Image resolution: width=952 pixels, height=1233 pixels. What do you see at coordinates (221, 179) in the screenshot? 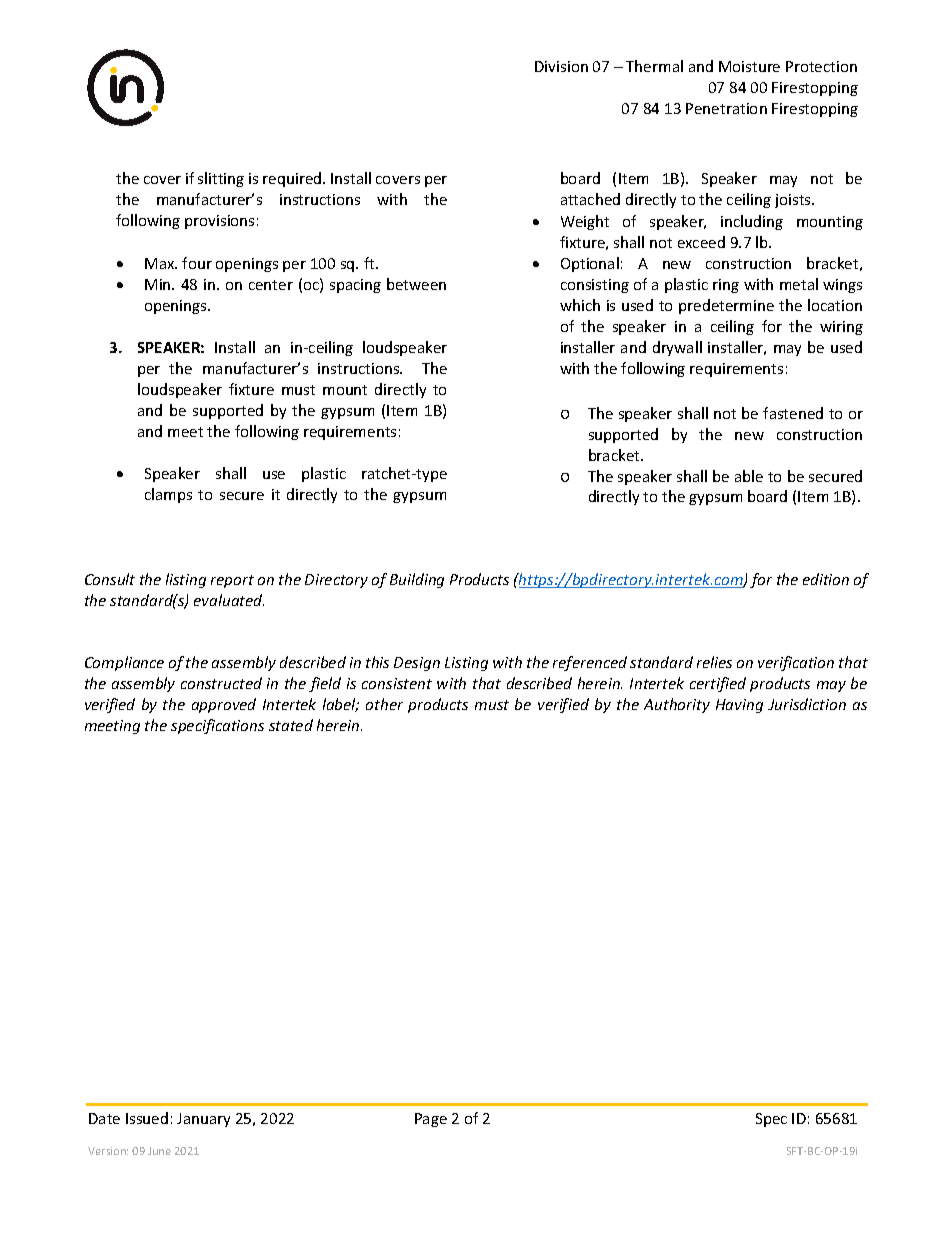
I see `slitting` at bounding box center [221, 179].
